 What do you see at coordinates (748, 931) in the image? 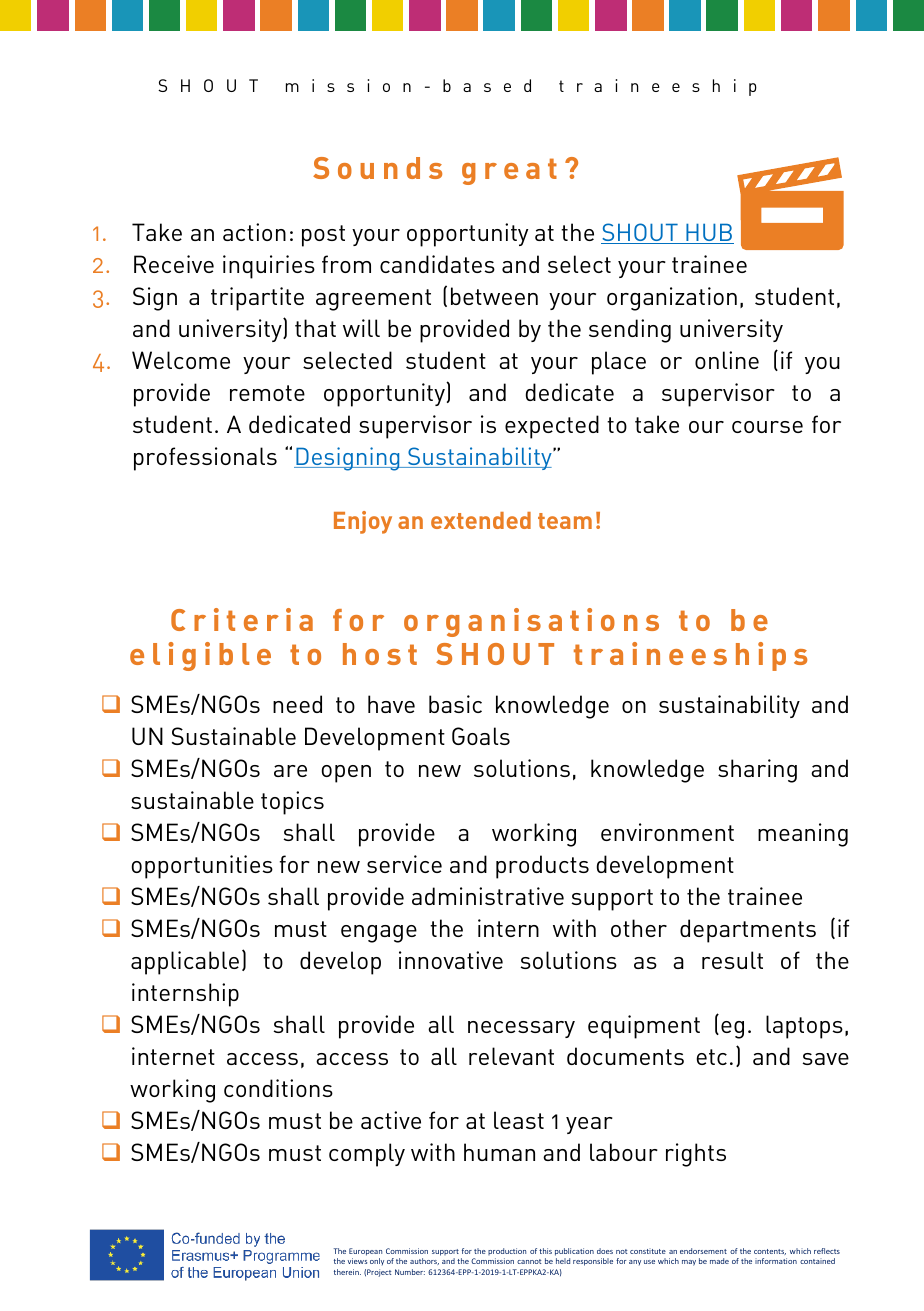
I see `departments` at bounding box center [748, 931].
